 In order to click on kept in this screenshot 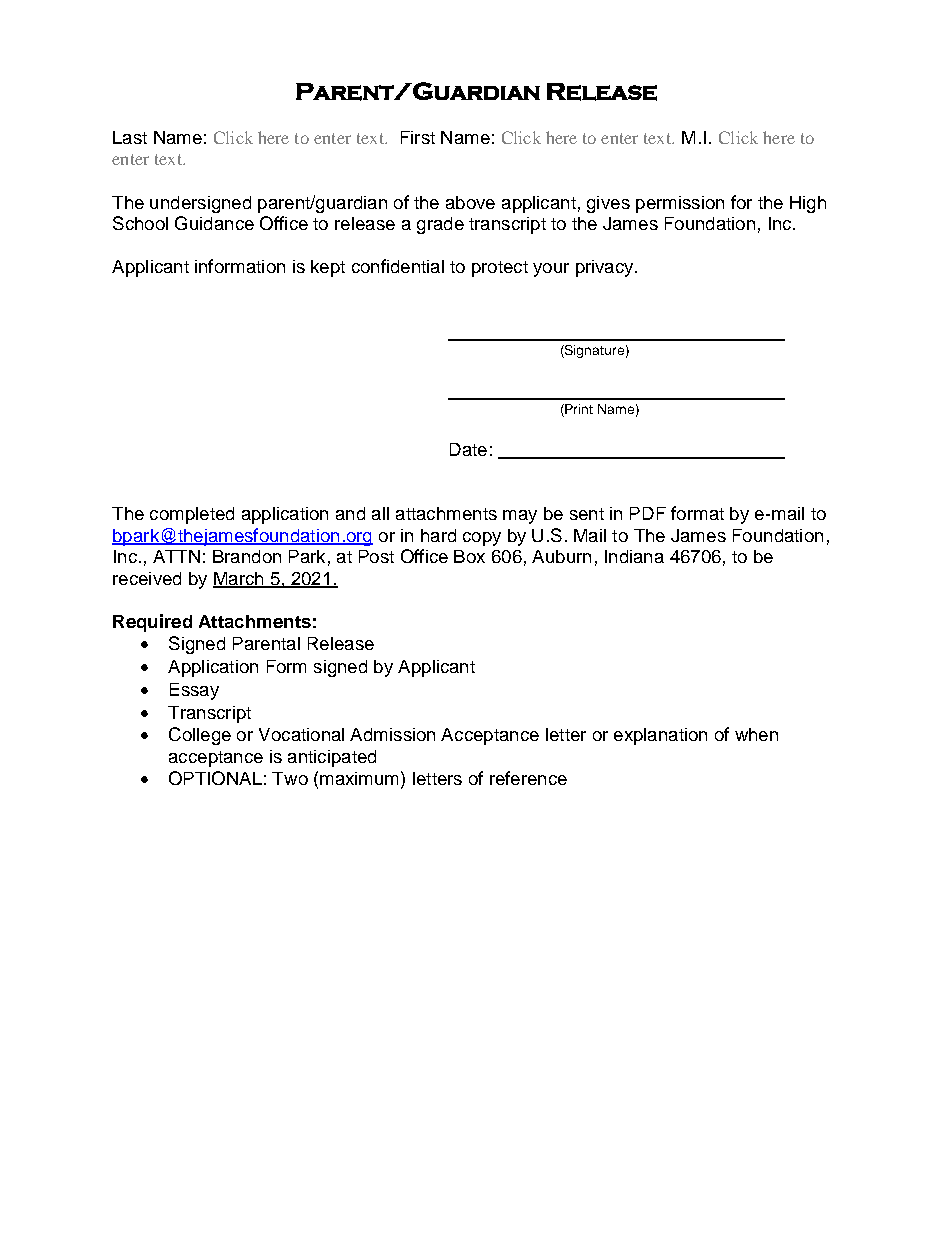, I will do `click(328, 268)`.
